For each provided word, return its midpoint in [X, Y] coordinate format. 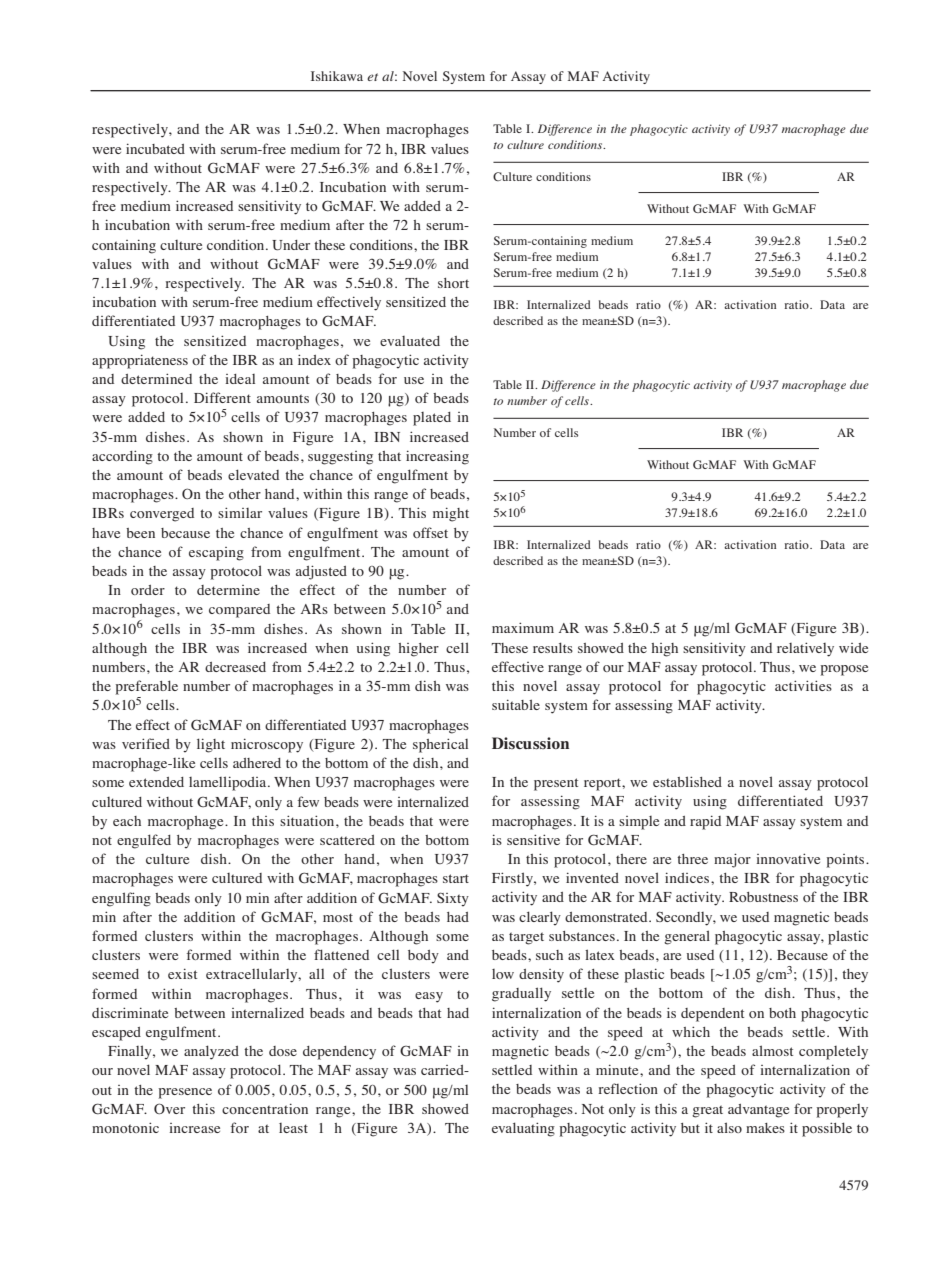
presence [185, 1093]
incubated [155, 148]
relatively [805, 649]
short [453, 283]
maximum [523, 627]
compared [239, 611]
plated [432, 419]
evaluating [523, 1129]
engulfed [144, 841]
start [456, 878]
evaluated [410, 341]
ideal [240, 379]
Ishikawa [337, 76]
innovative [788, 858]
